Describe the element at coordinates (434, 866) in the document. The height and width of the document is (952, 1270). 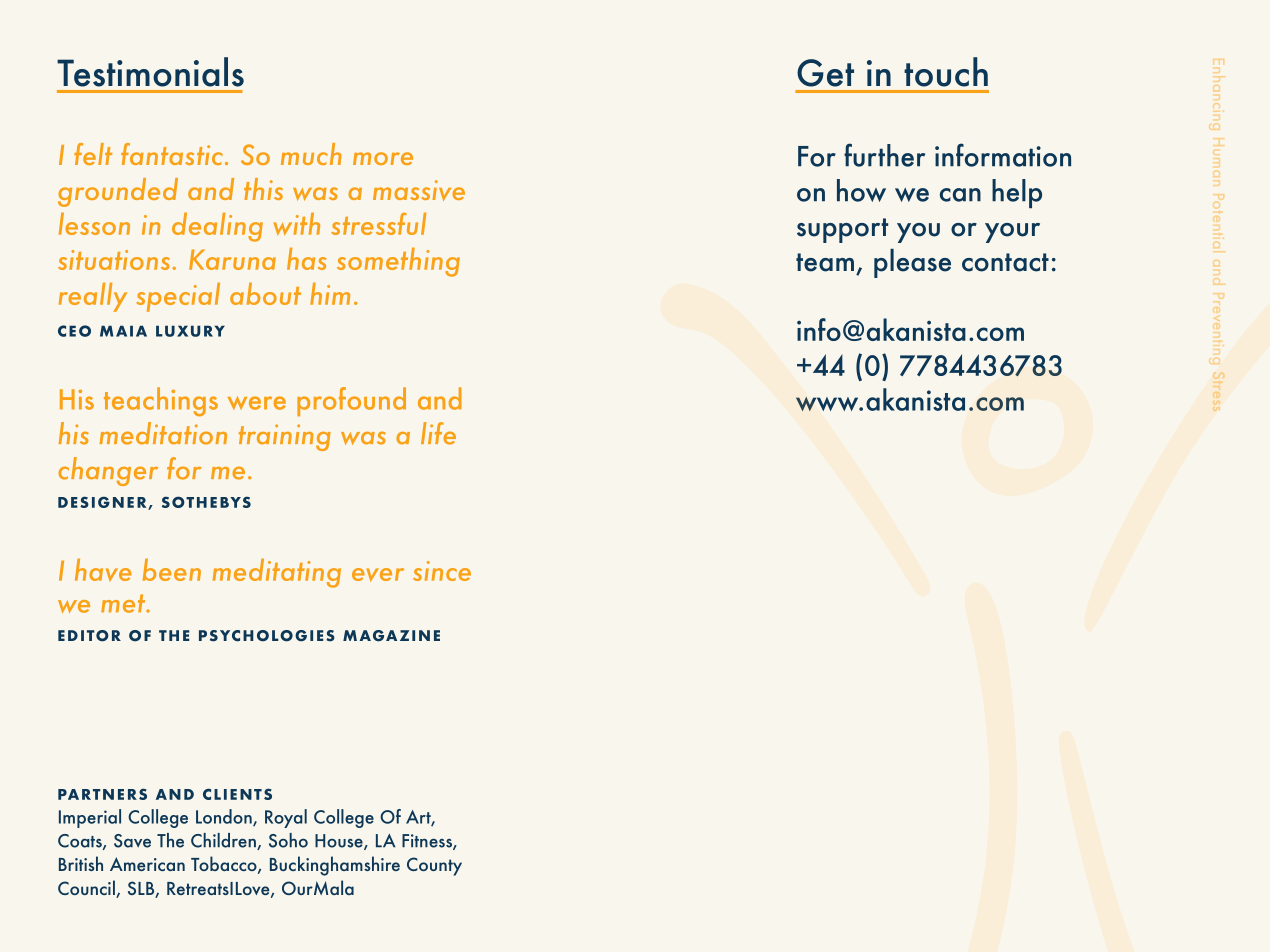
I see `County` at that location.
